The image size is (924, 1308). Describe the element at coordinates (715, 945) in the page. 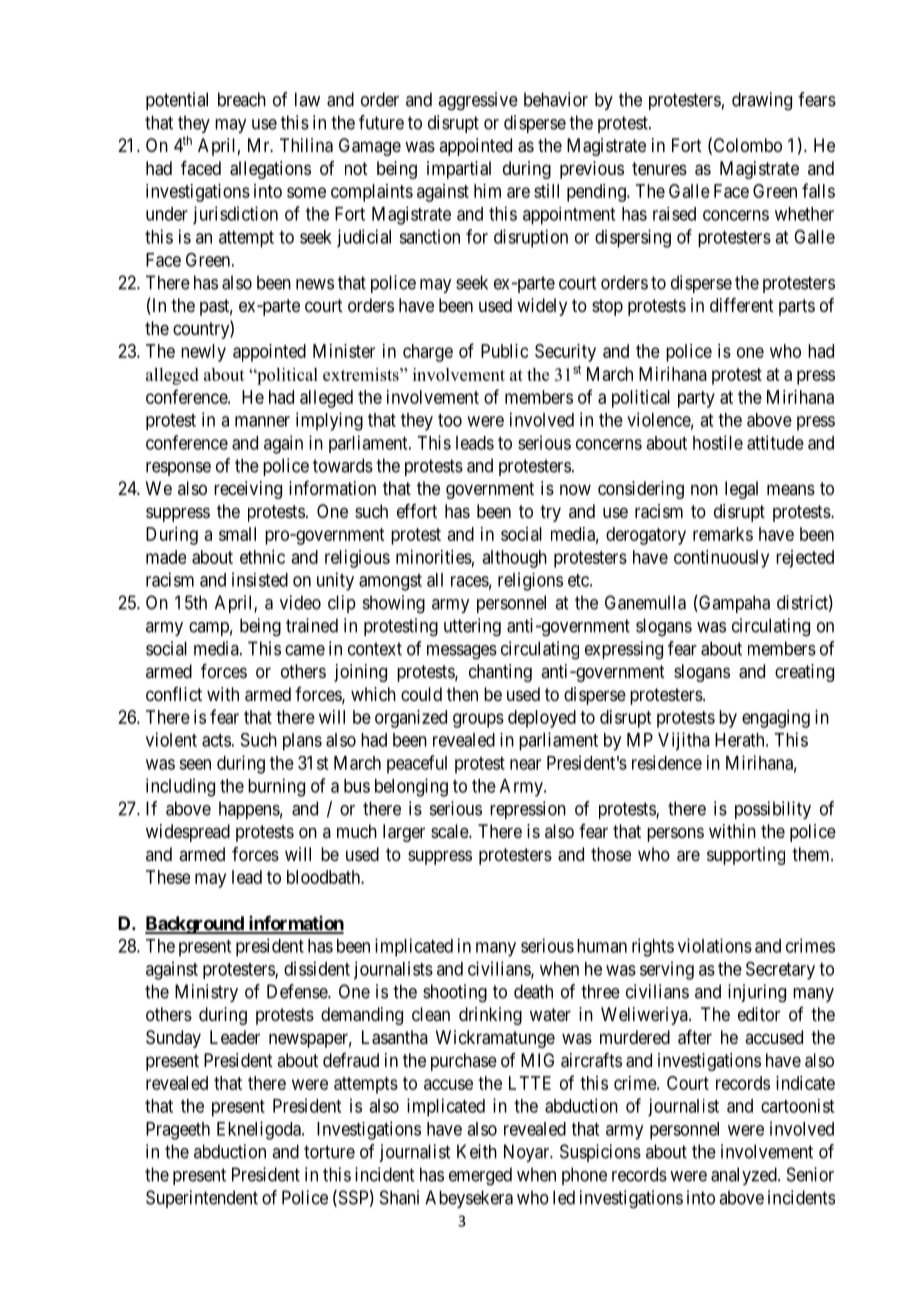

I see `violations` at that location.
